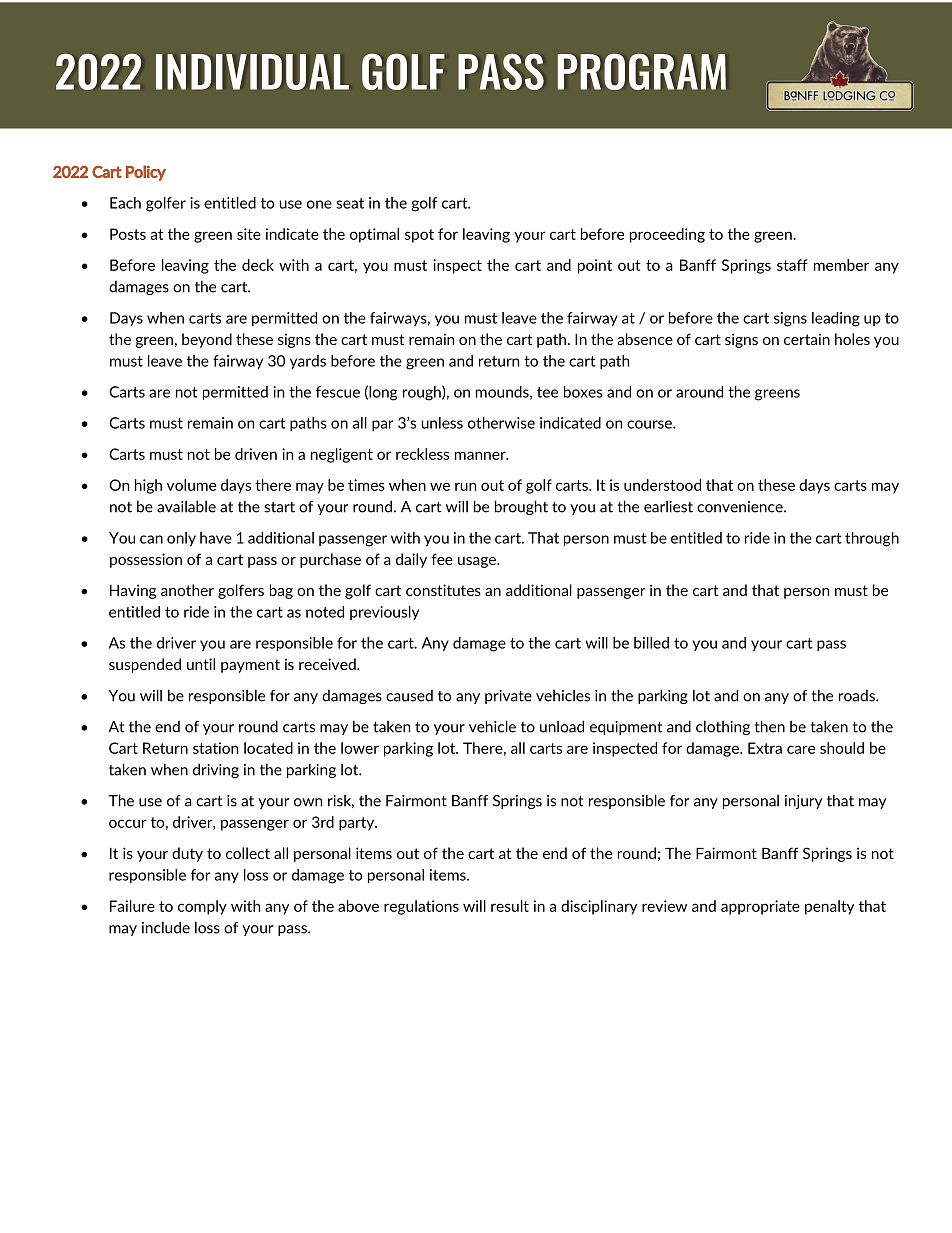 This screenshot has width=952, height=1233. Describe the element at coordinates (807, 339) in the screenshot. I see `certain` at that location.
